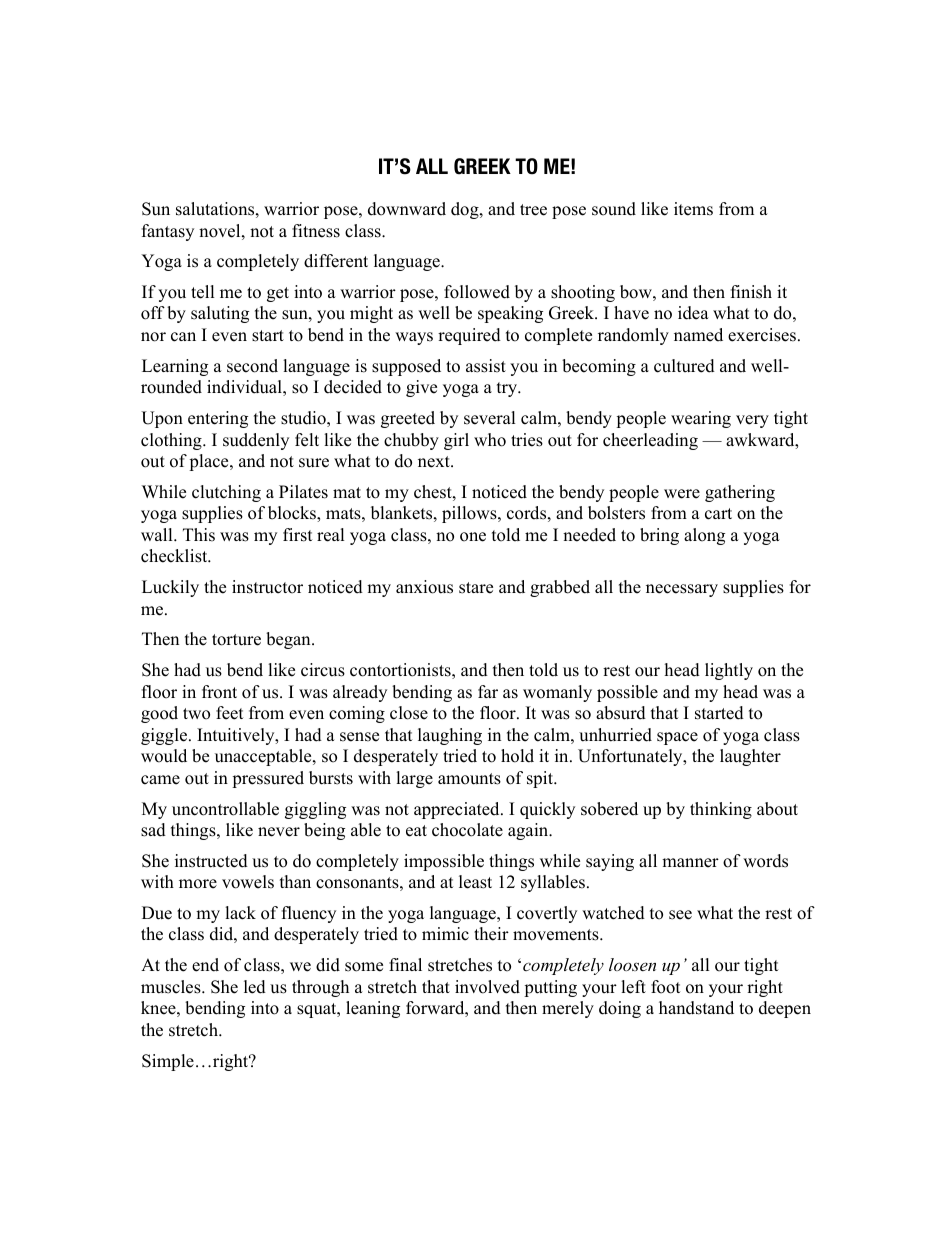  Describe the element at coordinates (450, 736) in the screenshot. I see `laughing` at that location.
